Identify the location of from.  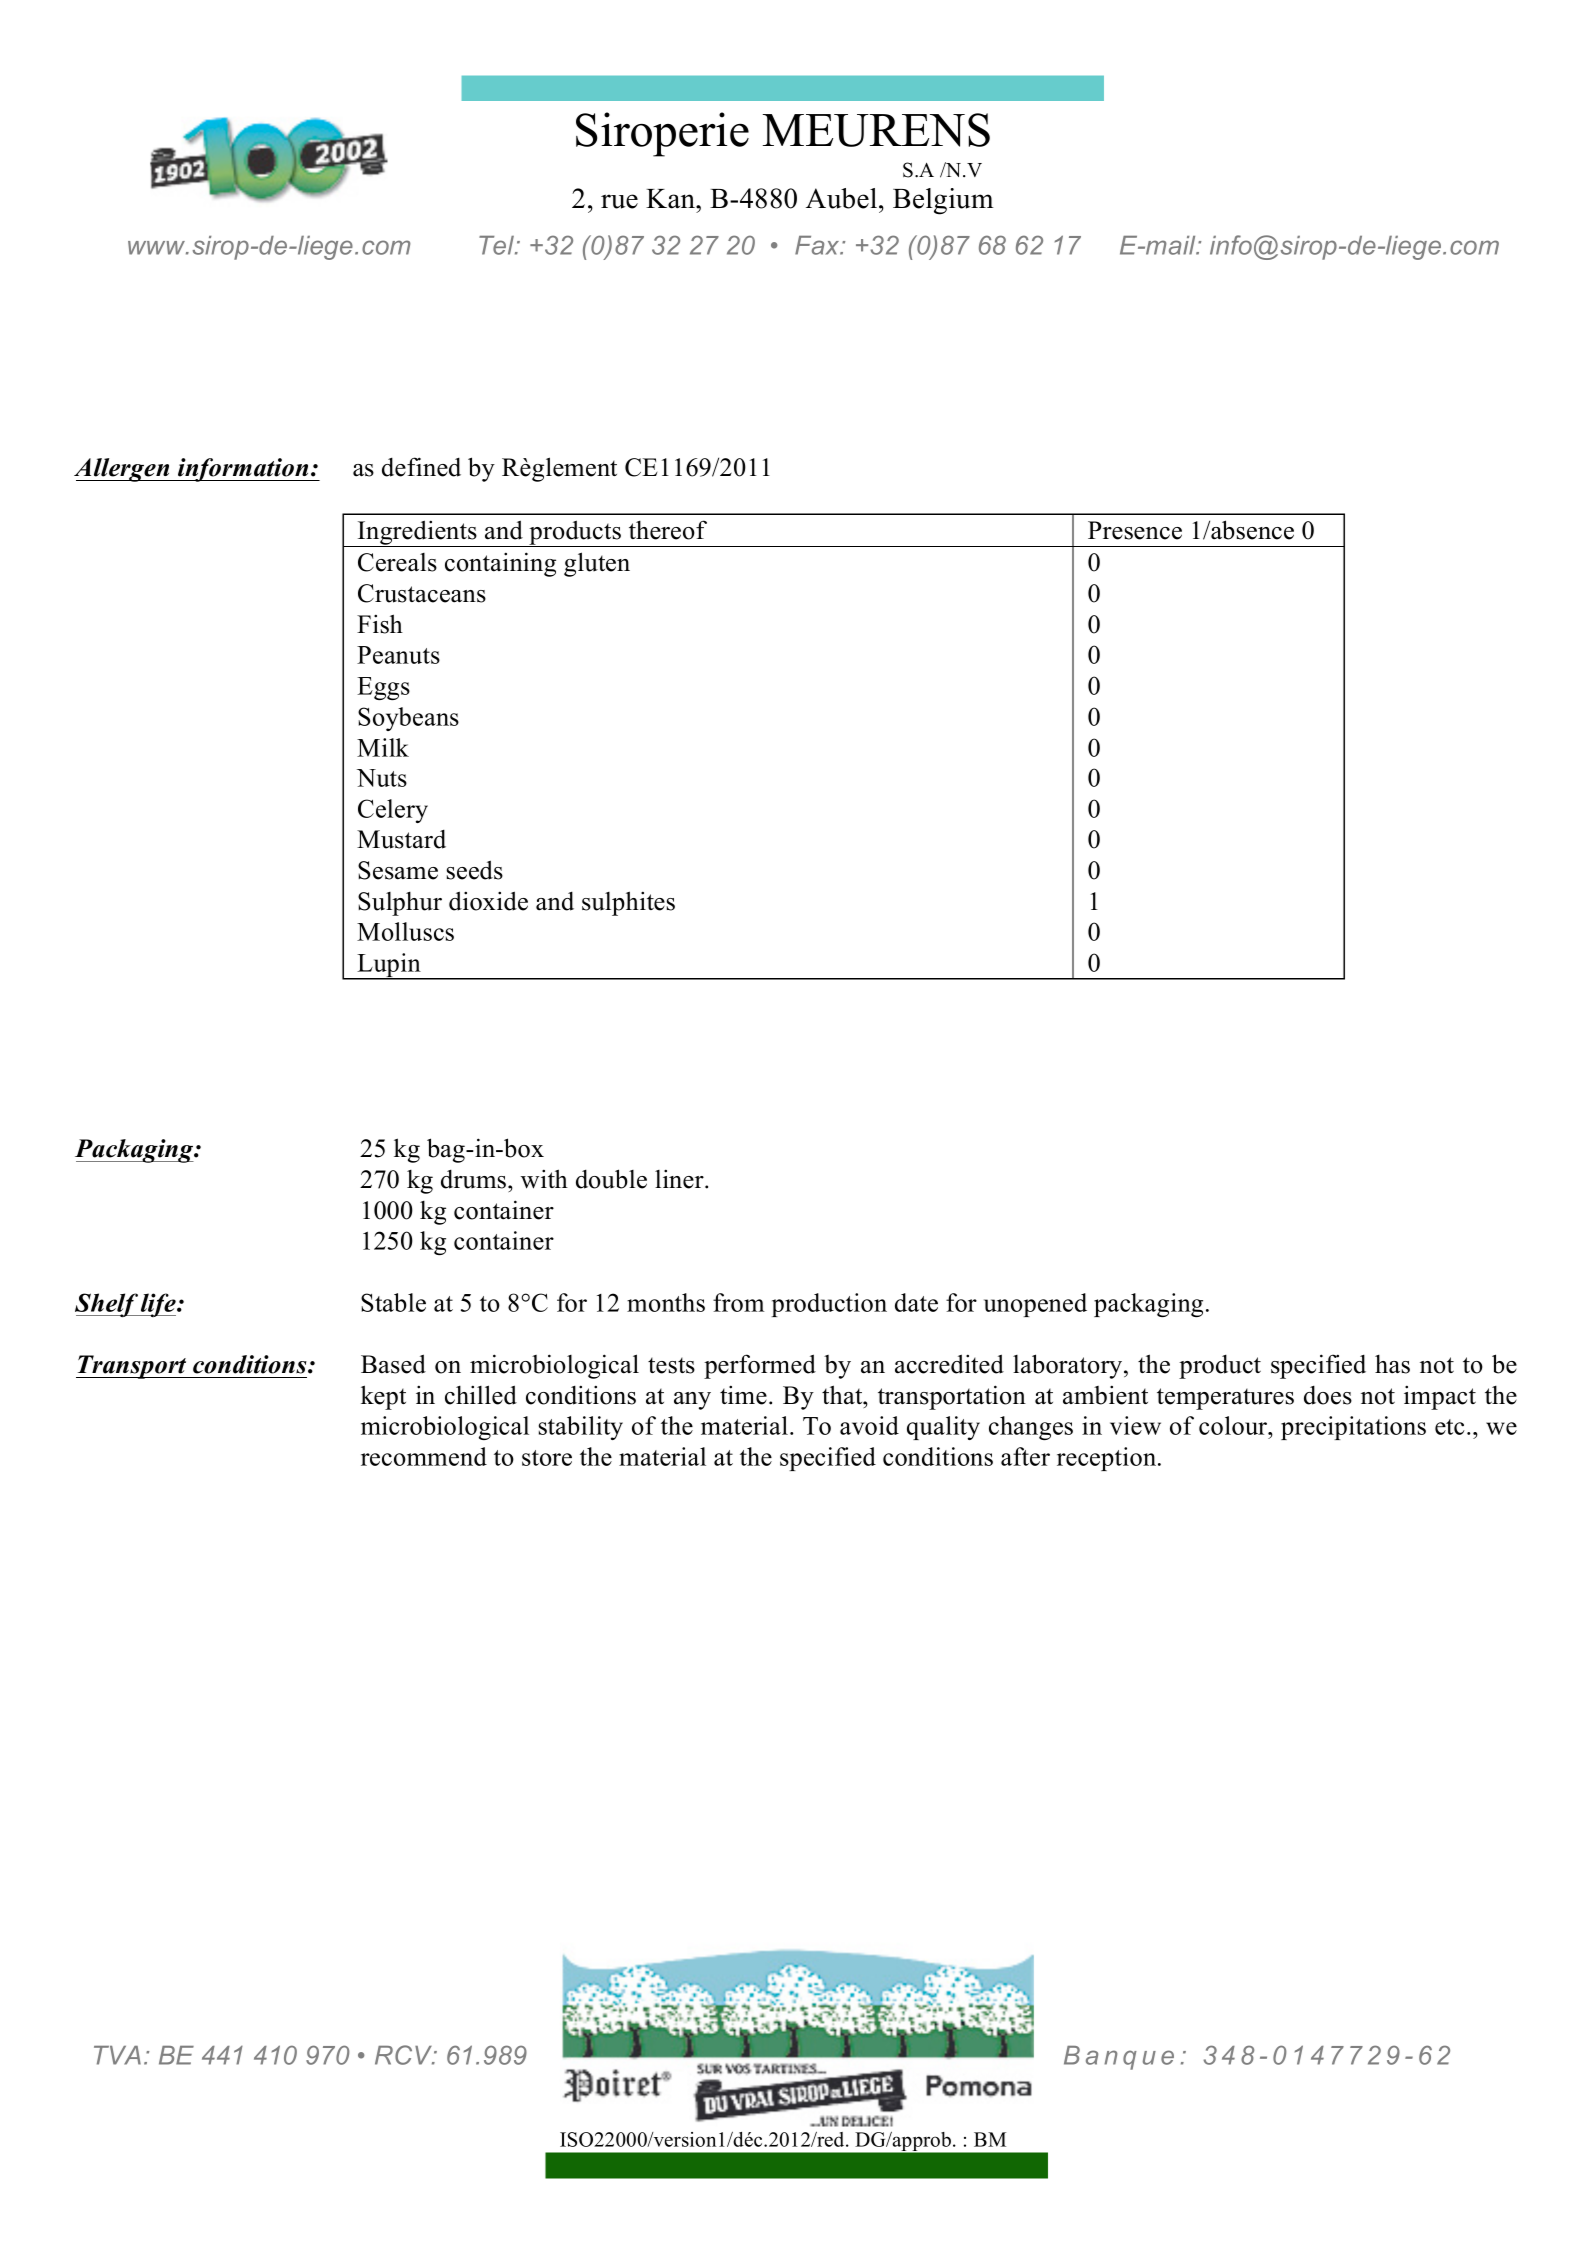
(738, 1302).
